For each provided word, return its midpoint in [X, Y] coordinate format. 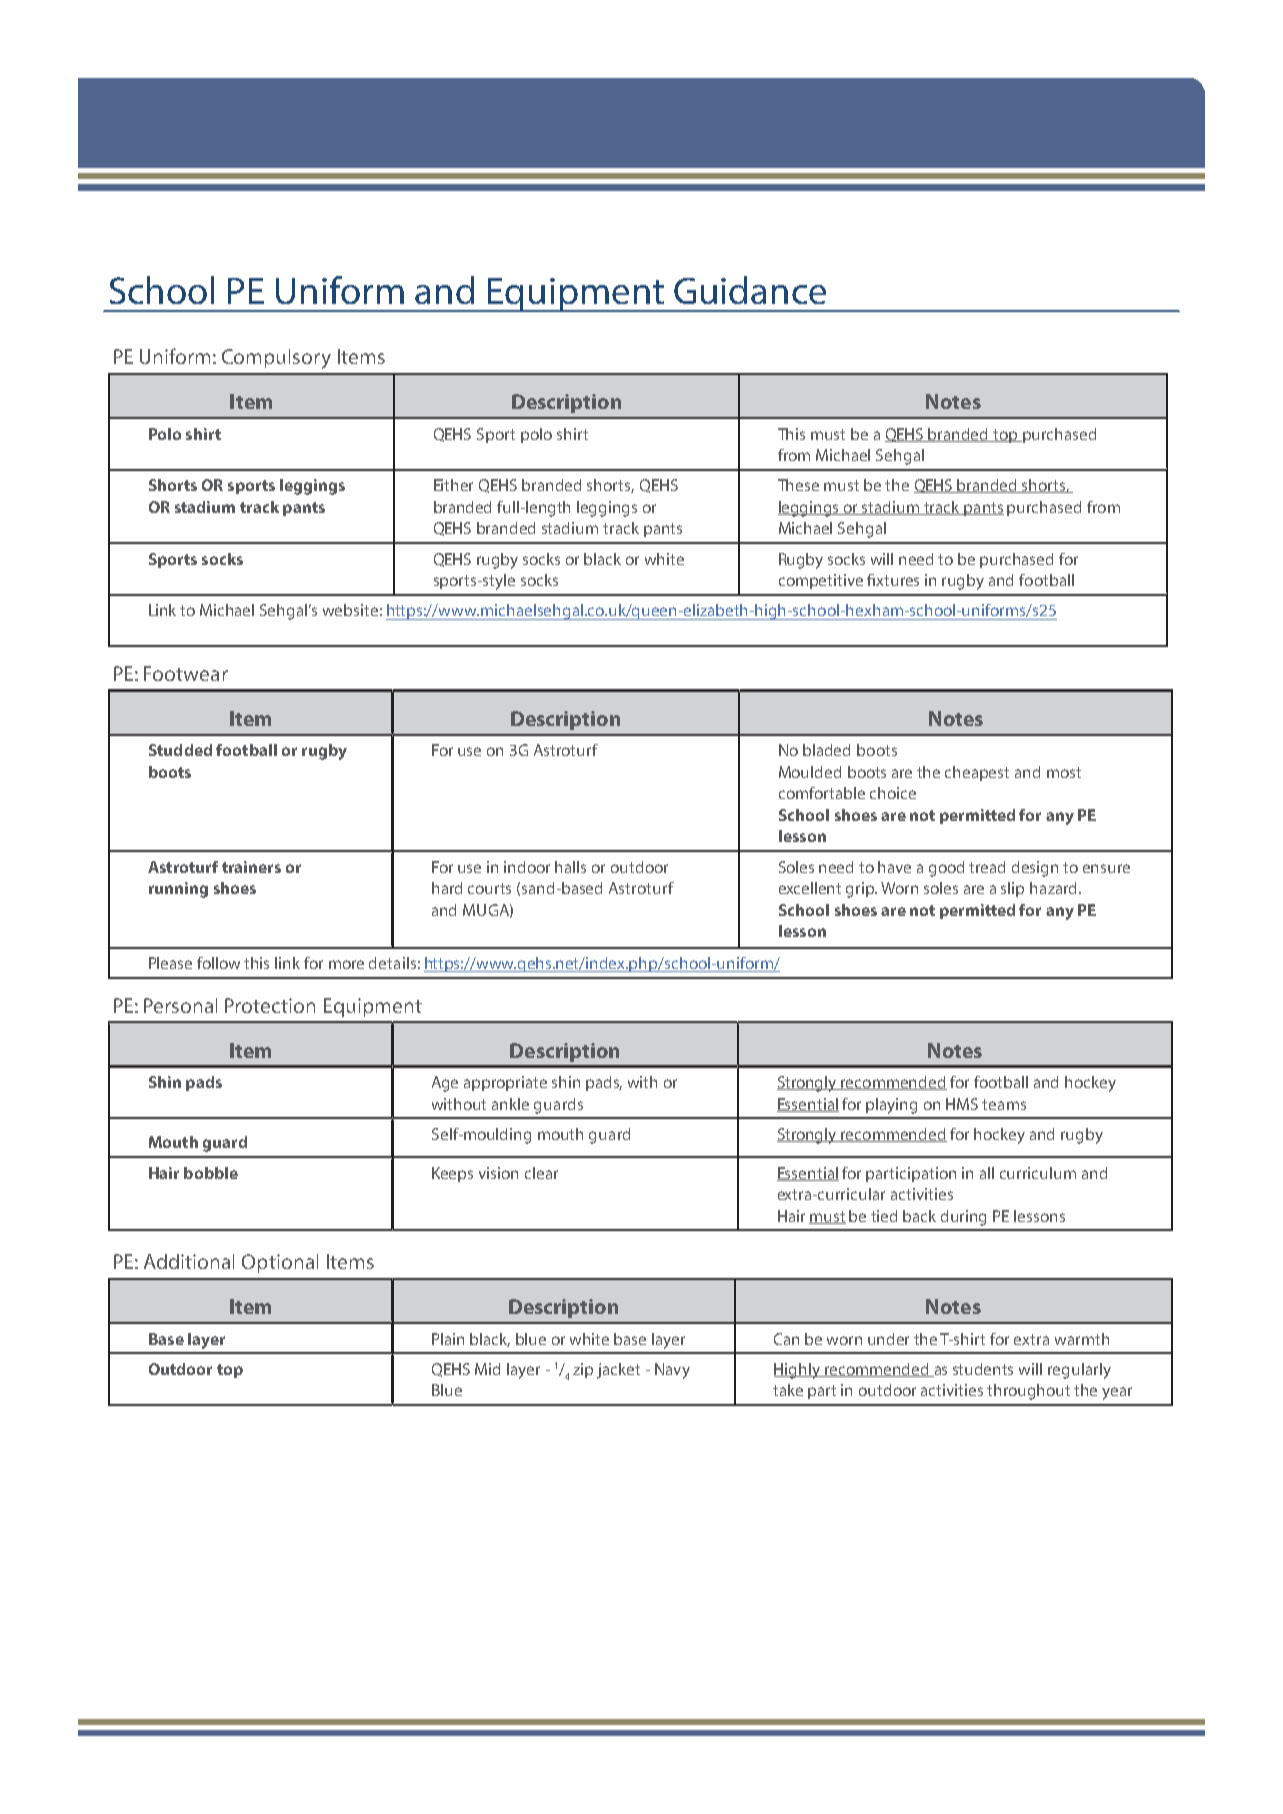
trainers [251, 867]
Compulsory [276, 359]
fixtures [893, 580]
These [798, 485]
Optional [280, 1263]
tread [987, 867]
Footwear [186, 673]
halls [570, 867]
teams [1004, 1104]
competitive [821, 581]
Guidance [750, 290]
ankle [510, 1104]
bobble [211, 1173]
